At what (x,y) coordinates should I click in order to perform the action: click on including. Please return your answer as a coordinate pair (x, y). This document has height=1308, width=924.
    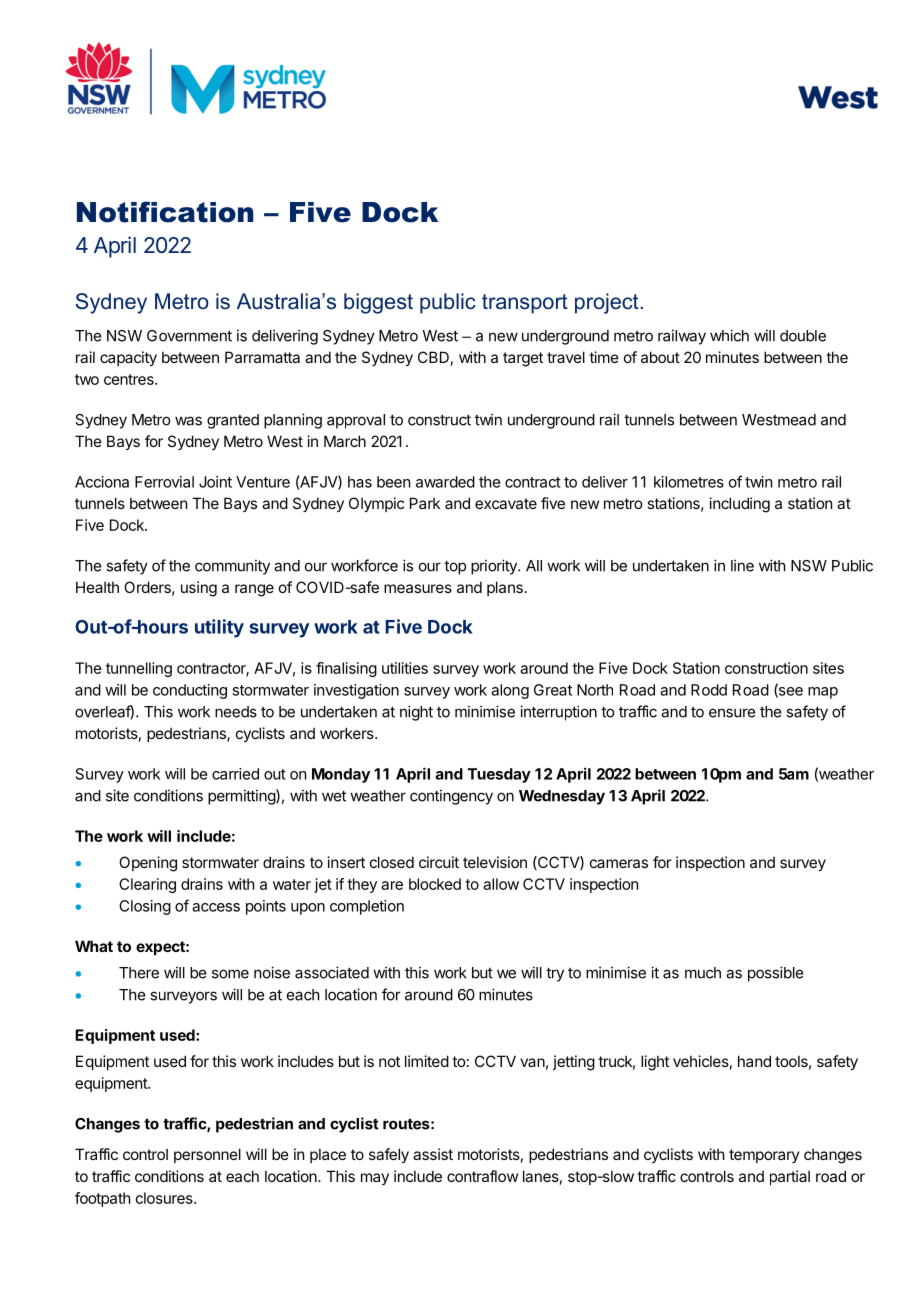
    Looking at the image, I should click on (740, 505).
